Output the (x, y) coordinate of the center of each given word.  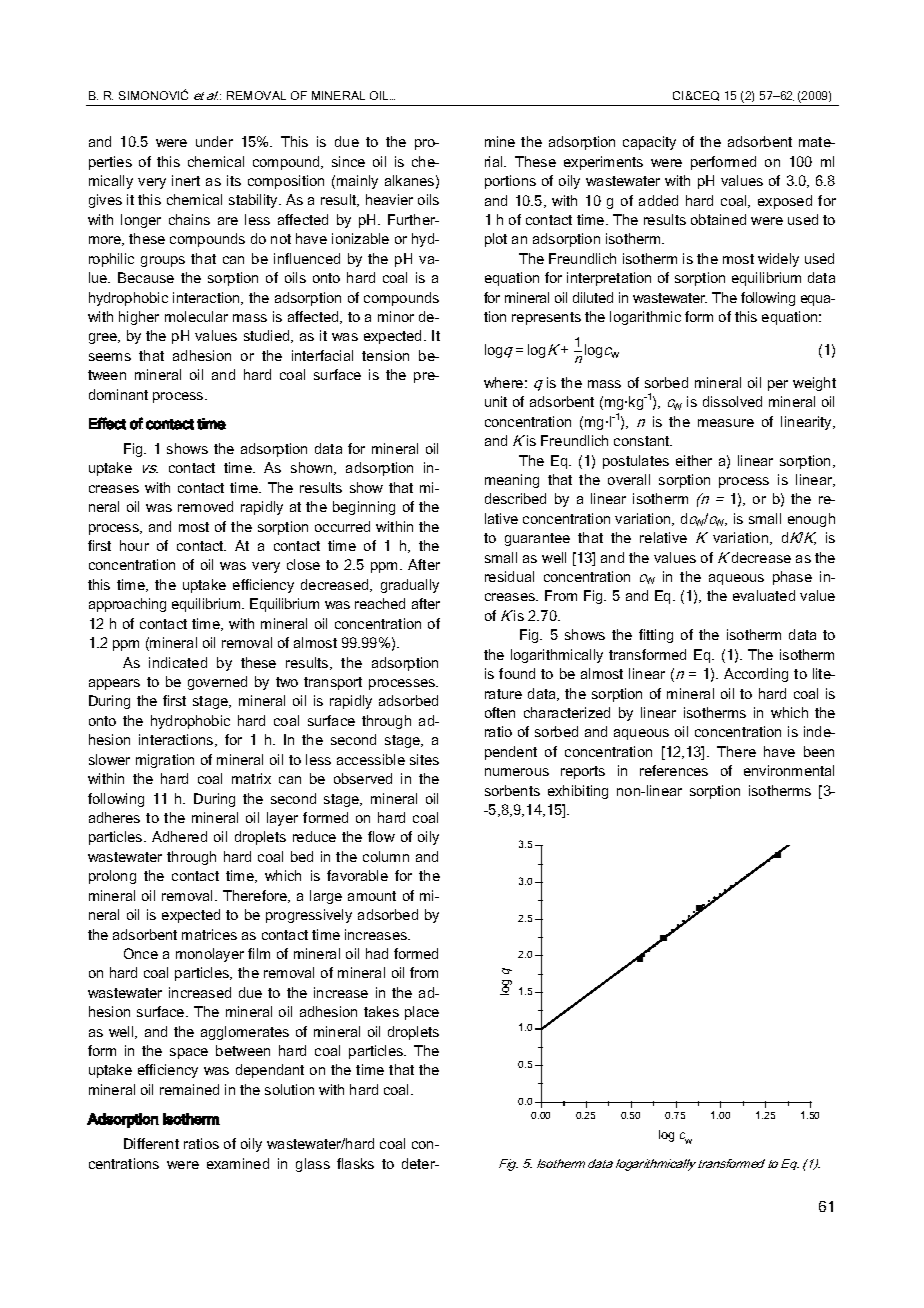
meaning (512, 481)
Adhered (179, 836)
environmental (789, 770)
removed (205, 506)
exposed (785, 202)
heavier (389, 199)
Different (151, 1143)
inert (186, 180)
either (694, 460)
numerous (517, 772)
